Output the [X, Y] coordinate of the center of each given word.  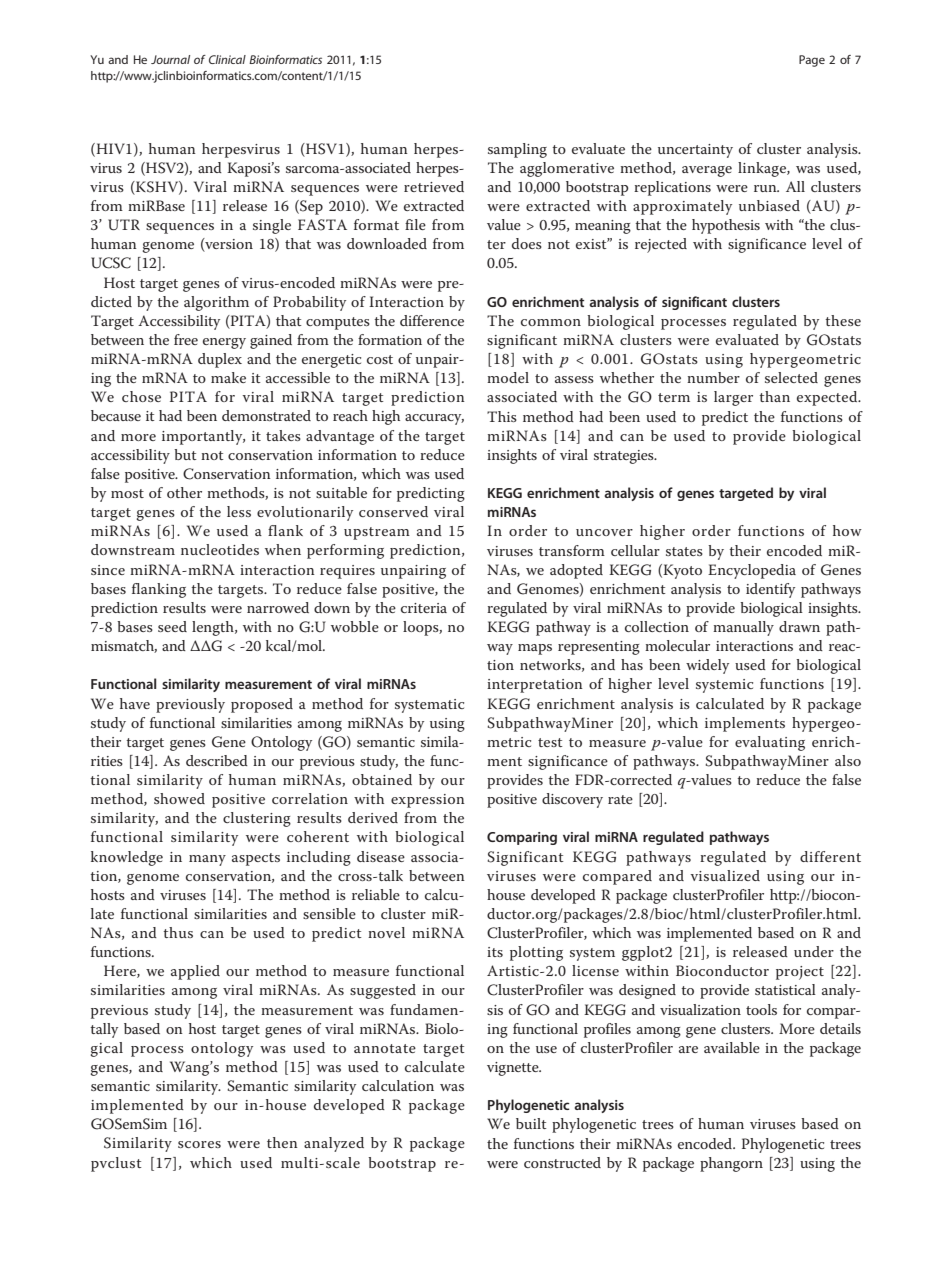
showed [179, 798]
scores [199, 1144]
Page [812, 61]
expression [428, 801]
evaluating [770, 743]
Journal [170, 59]
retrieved [434, 186]
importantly [203, 437]
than [774, 396]
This [502, 416]
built [531, 1123]
